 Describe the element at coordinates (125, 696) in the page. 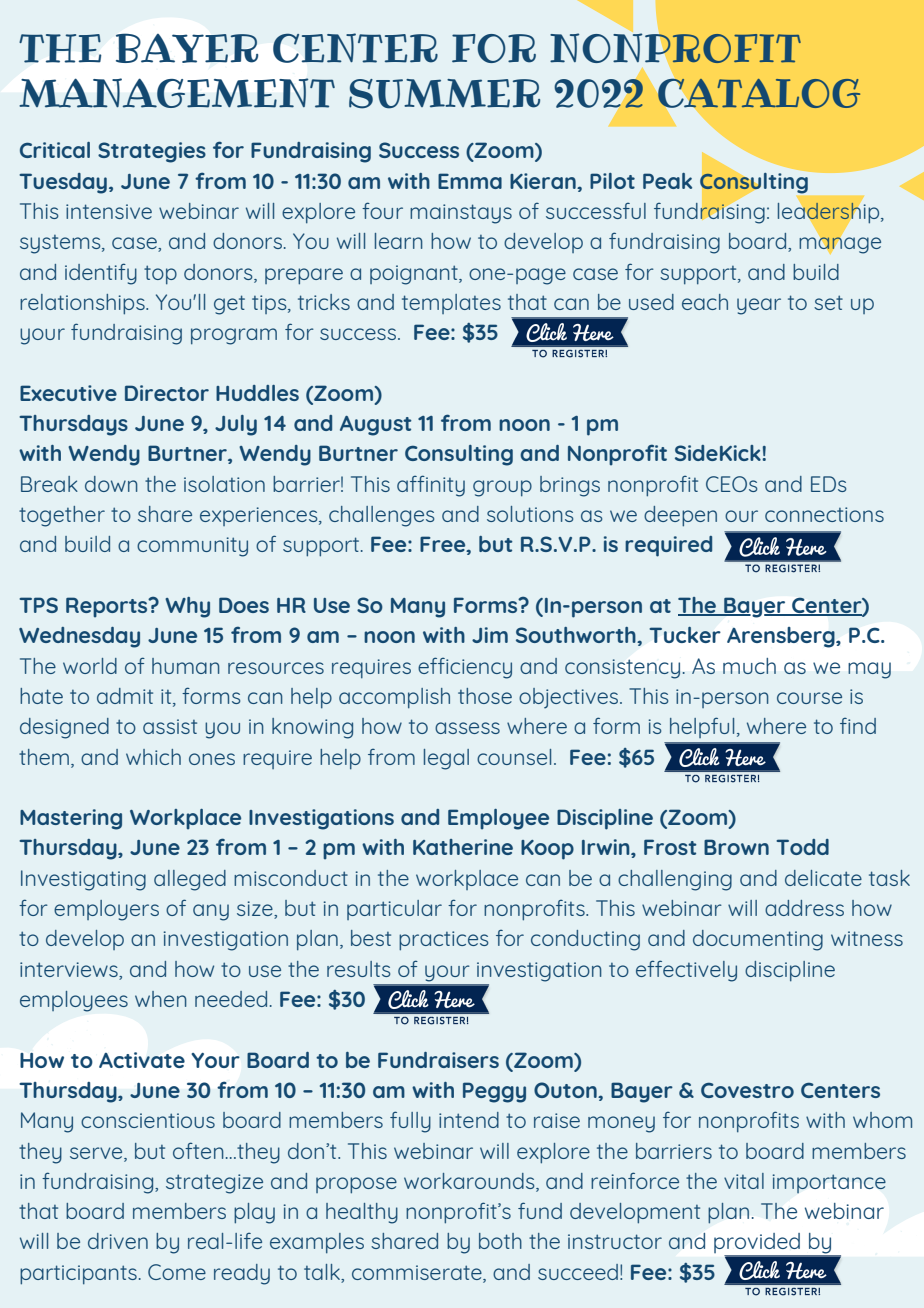

I see `admit` at that location.
